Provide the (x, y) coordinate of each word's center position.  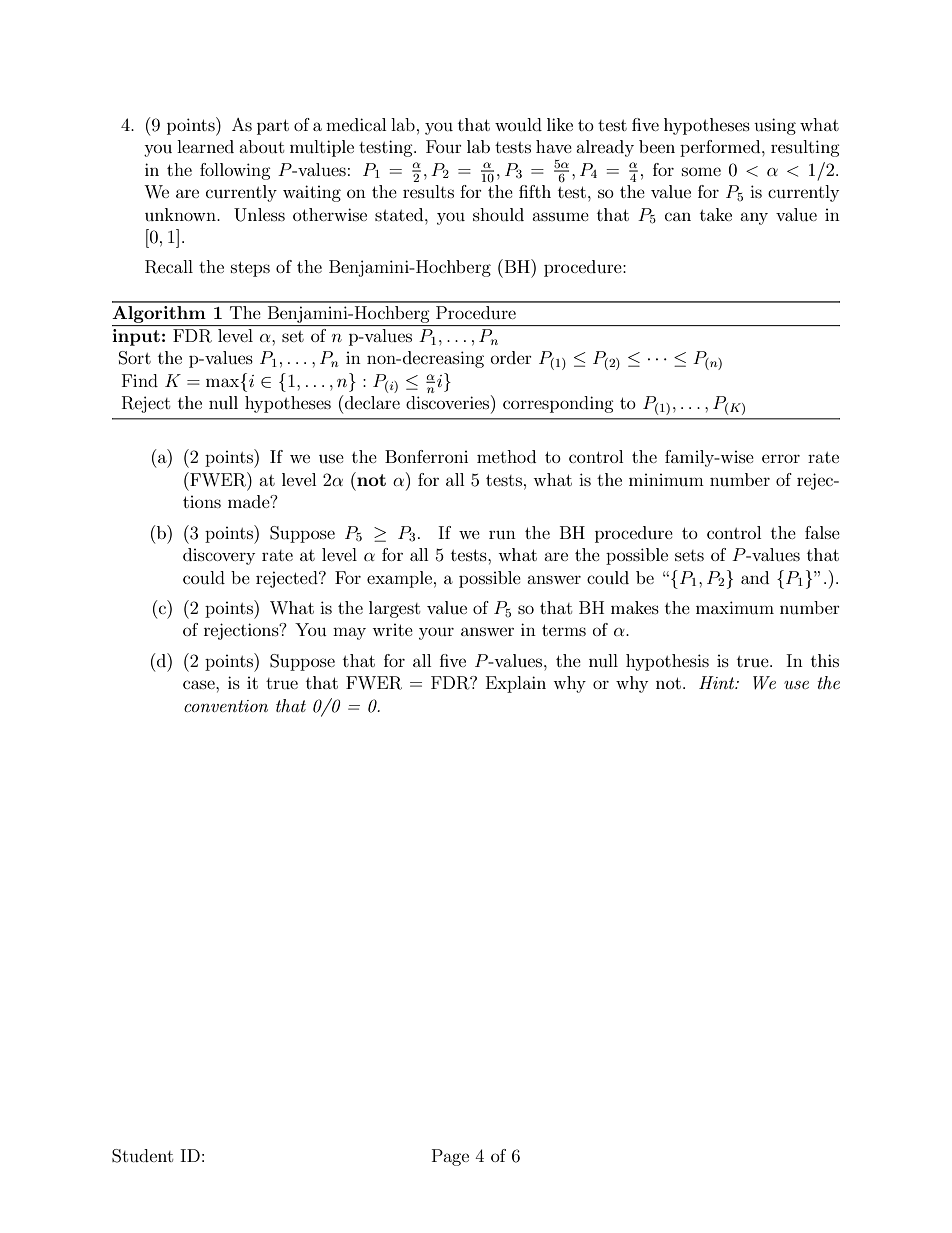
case (200, 684)
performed (721, 148)
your (436, 633)
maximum (735, 607)
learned (205, 146)
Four (444, 146)
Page (450, 1157)
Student (142, 1156)
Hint (718, 682)
